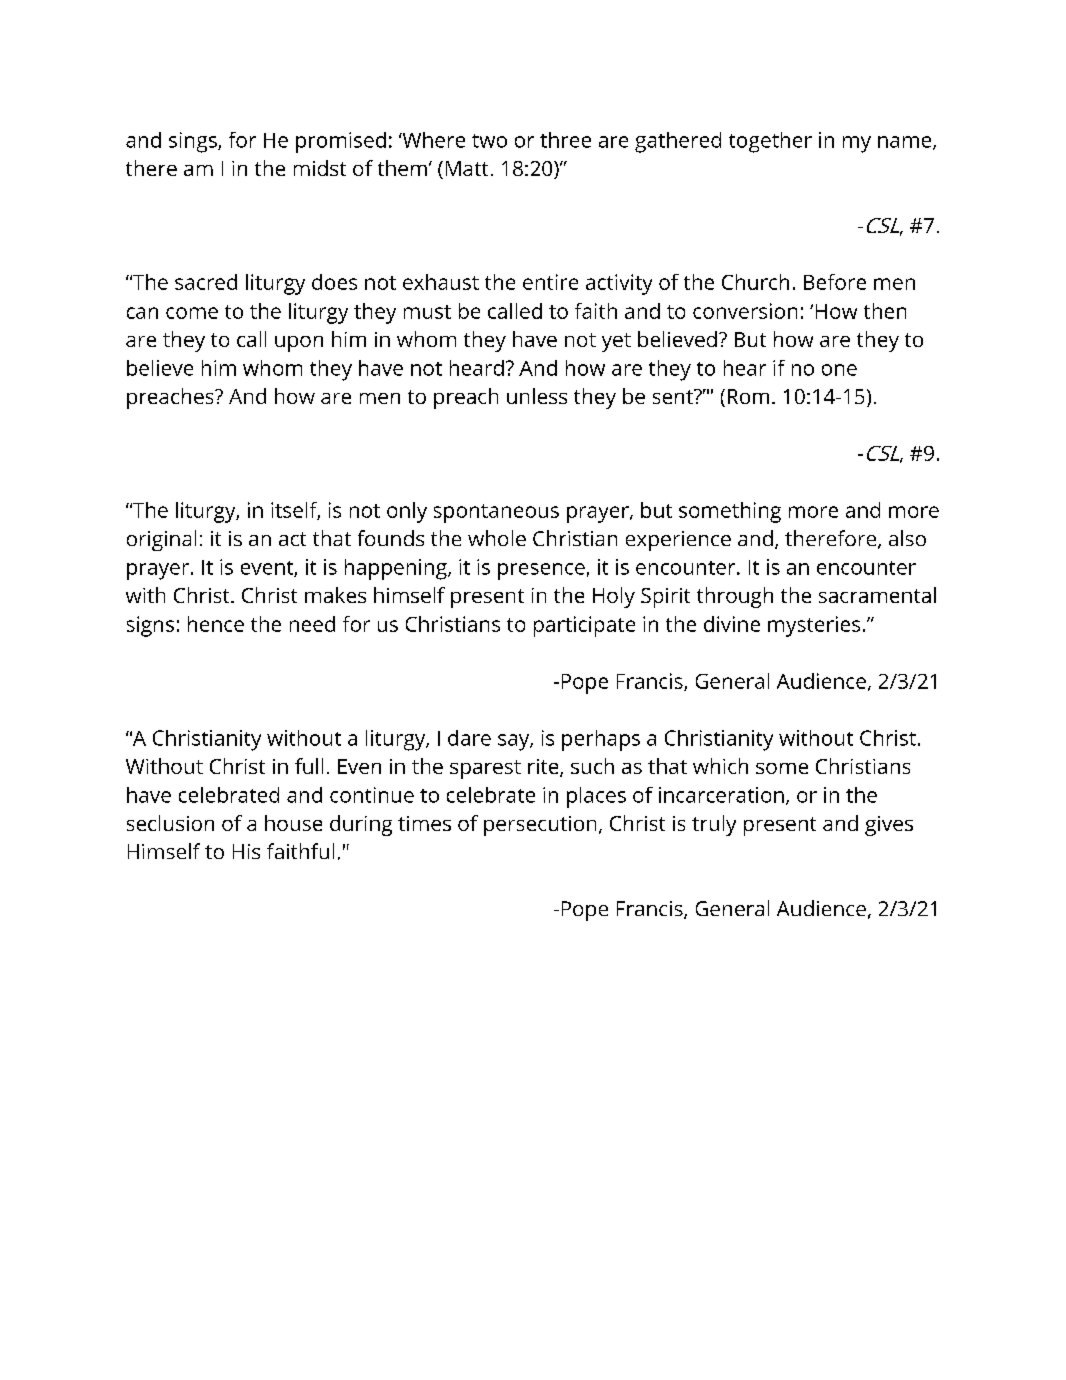 This screenshot has width=1066, height=1380. Describe the element at coordinates (246, 851) in the screenshot. I see `His` at that location.
